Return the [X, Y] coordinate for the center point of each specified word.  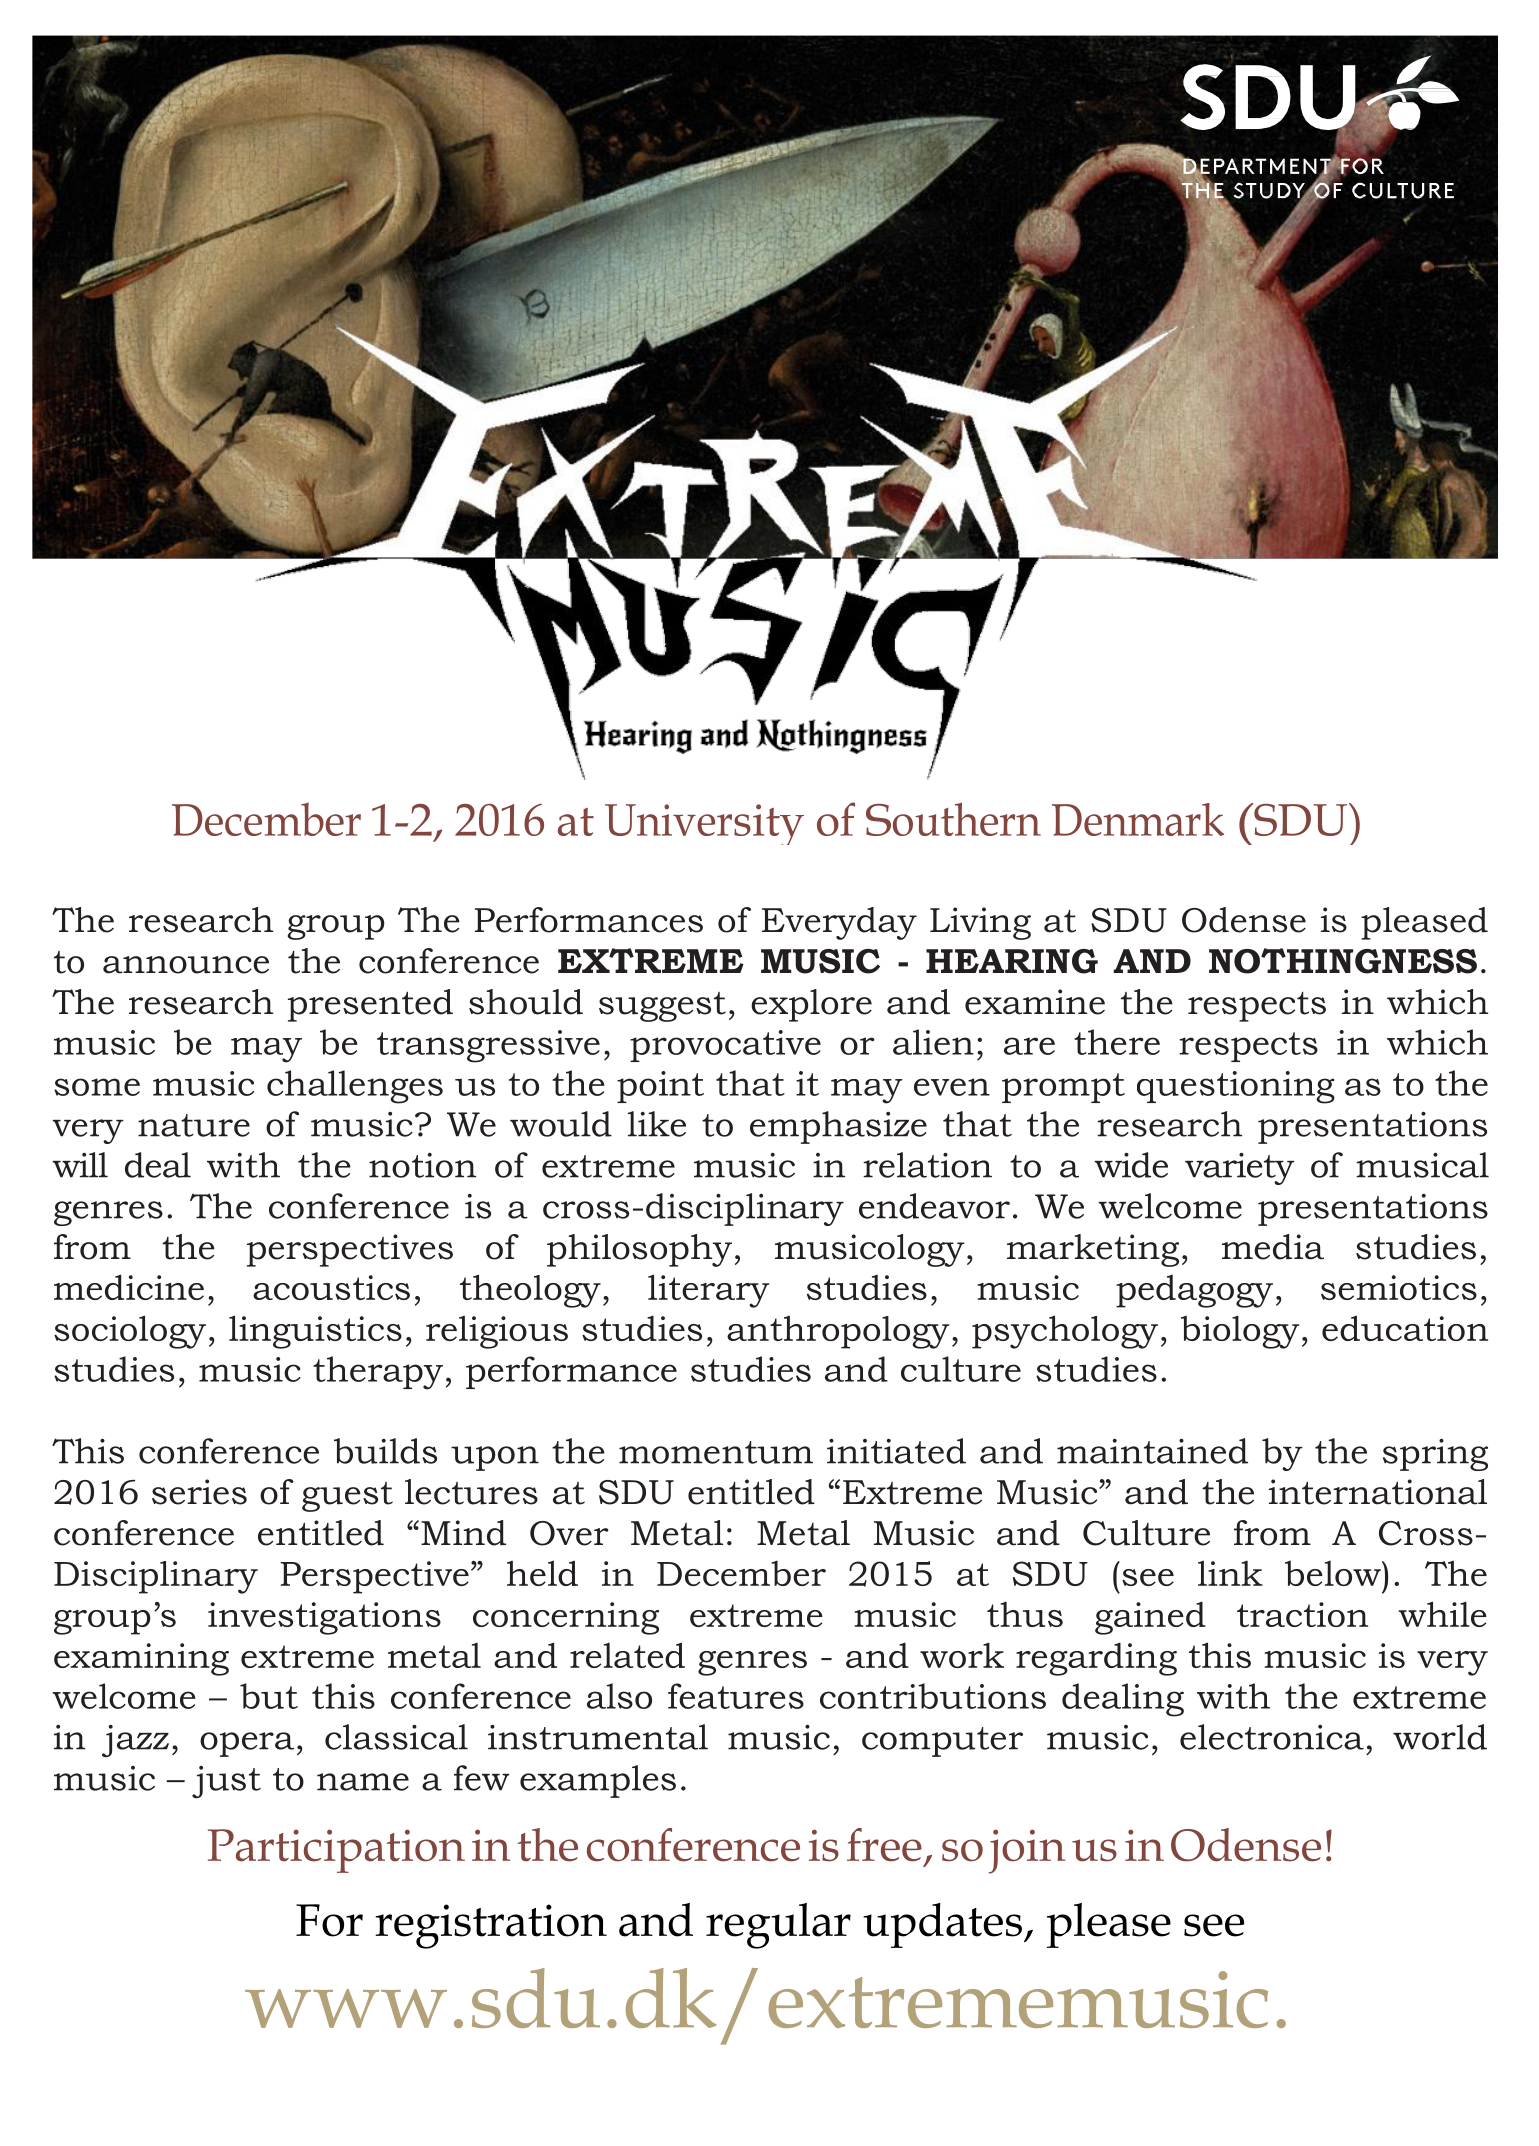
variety [1240, 1169]
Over [569, 1533]
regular [778, 1926]
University [704, 824]
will [80, 1165]
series [199, 1492]
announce [186, 965]
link [1230, 1573]
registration [491, 1926]
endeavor [934, 1206]
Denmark [1138, 819]
